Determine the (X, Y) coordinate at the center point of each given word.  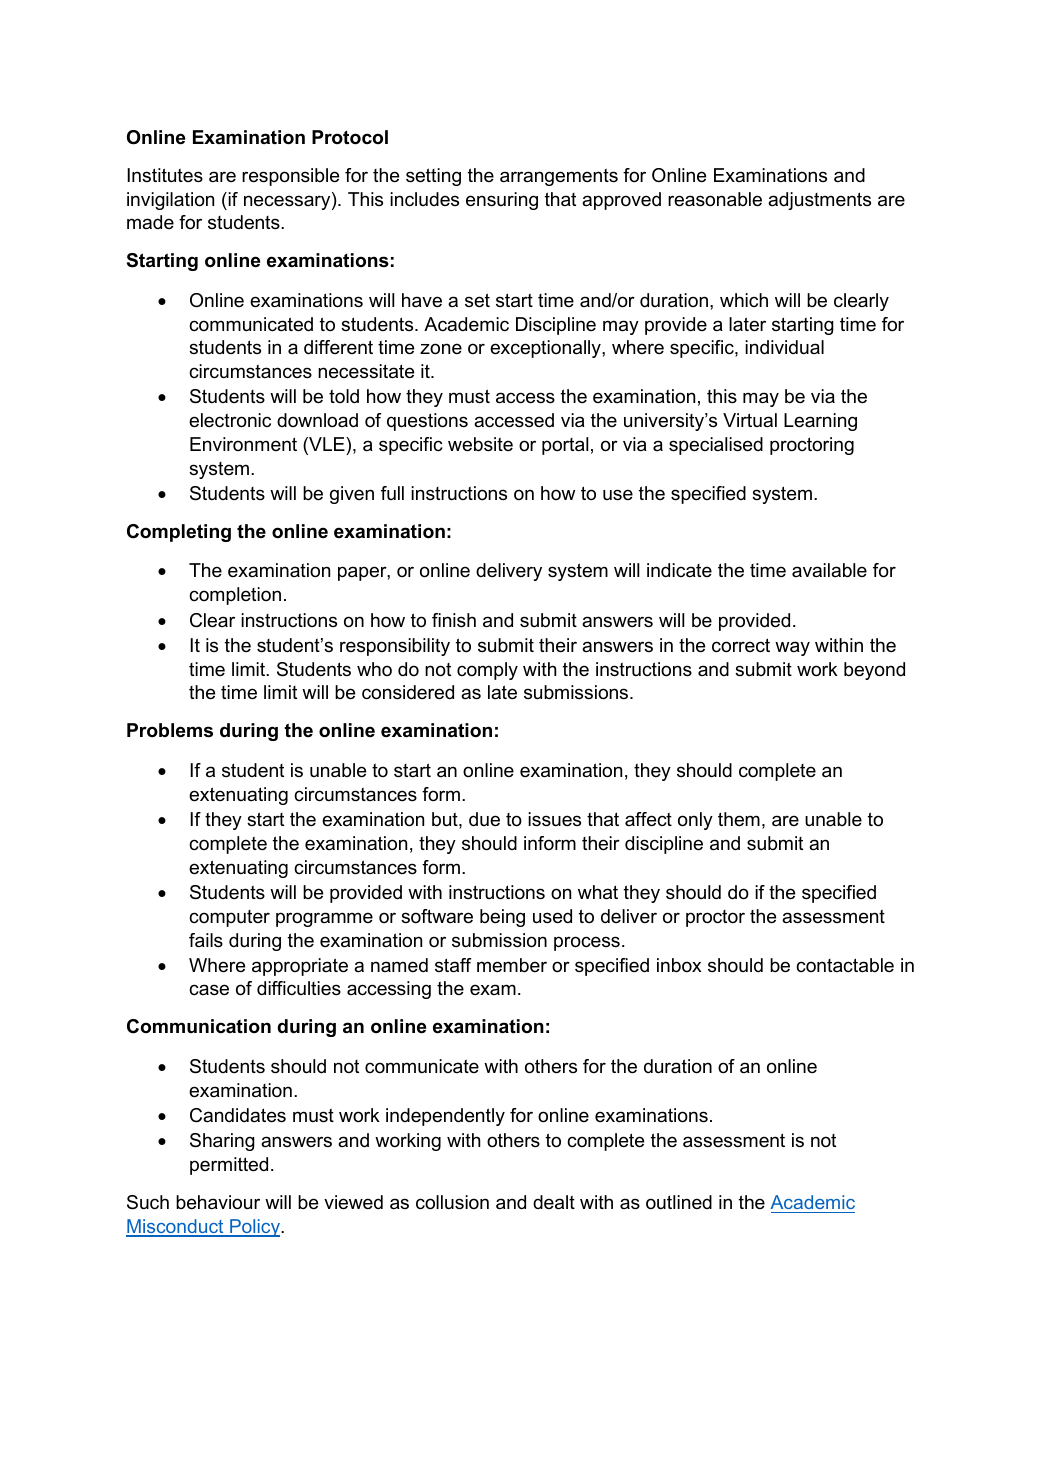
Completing (179, 533)
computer (229, 918)
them (739, 819)
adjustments (819, 201)
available (829, 570)
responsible (290, 177)
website (480, 444)
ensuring (502, 201)
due (484, 819)
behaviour (218, 1202)
